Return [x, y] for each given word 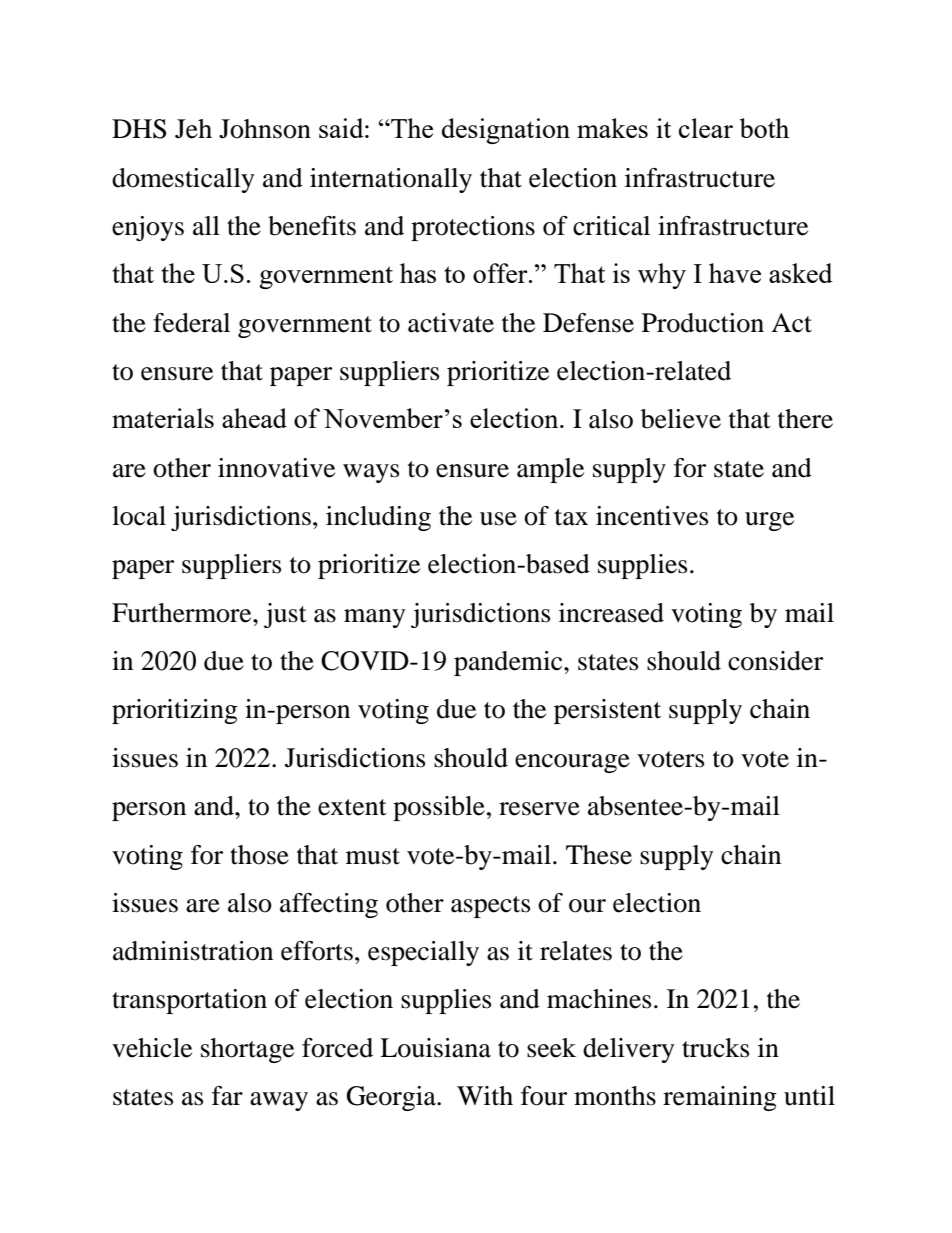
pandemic [509, 663]
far [227, 1096]
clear [706, 128]
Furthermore [183, 613]
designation [506, 131]
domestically [183, 180]
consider [775, 661]
